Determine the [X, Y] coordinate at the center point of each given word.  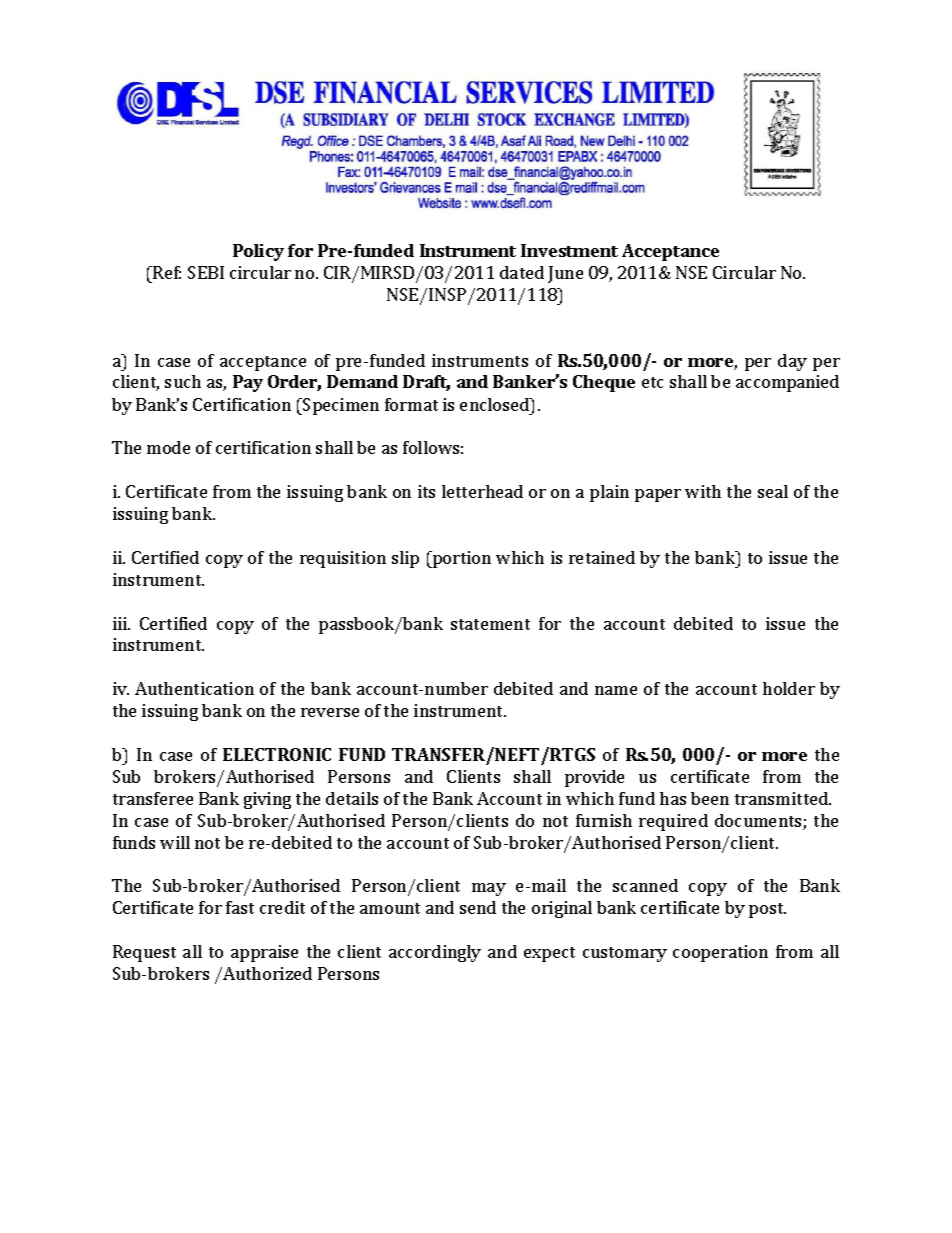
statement [490, 624]
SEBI [206, 272]
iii [121, 623]
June [565, 274]
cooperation [720, 953]
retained [602, 557]
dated [522, 272]
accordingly [435, 953]
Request [144, 953]
